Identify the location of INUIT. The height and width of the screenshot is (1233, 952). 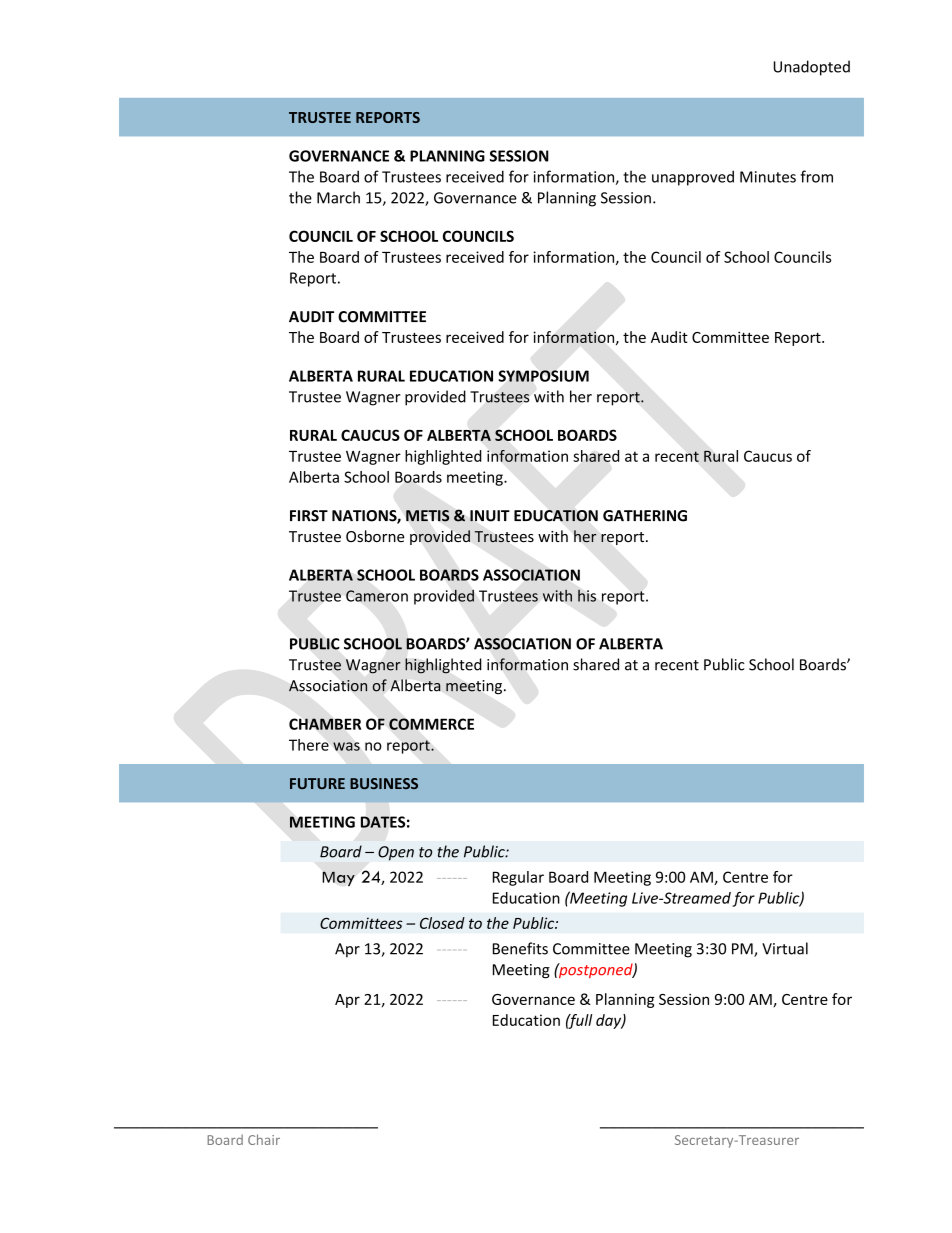
(490, 516).
